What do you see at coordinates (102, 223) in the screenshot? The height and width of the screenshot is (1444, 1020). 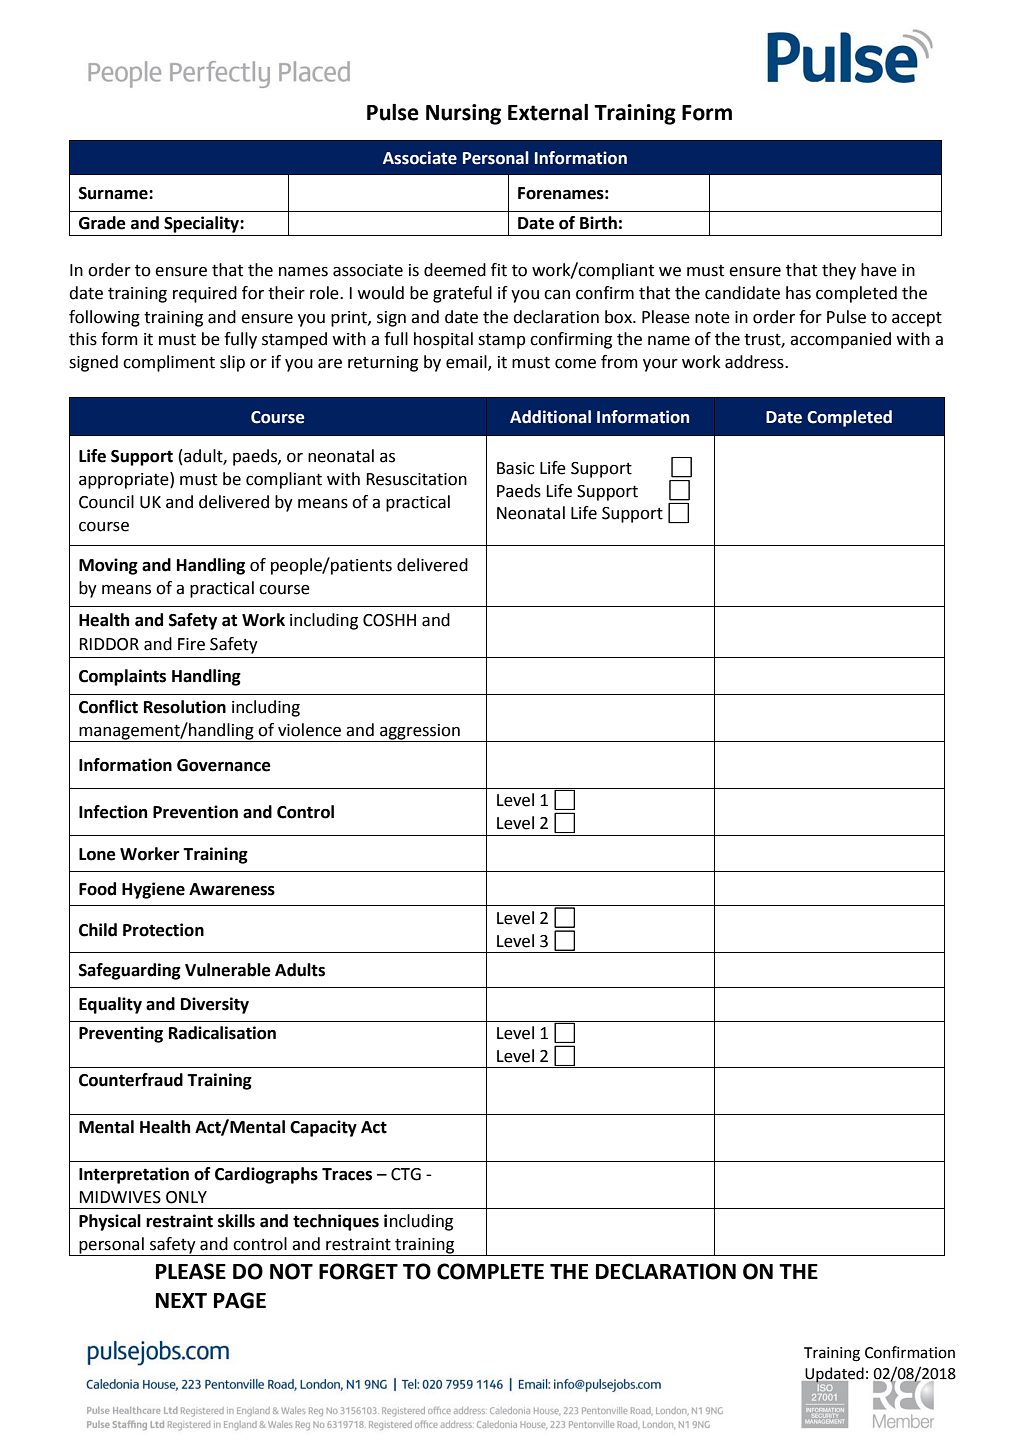 I see `Grade` at bounding box center [102, 223].
